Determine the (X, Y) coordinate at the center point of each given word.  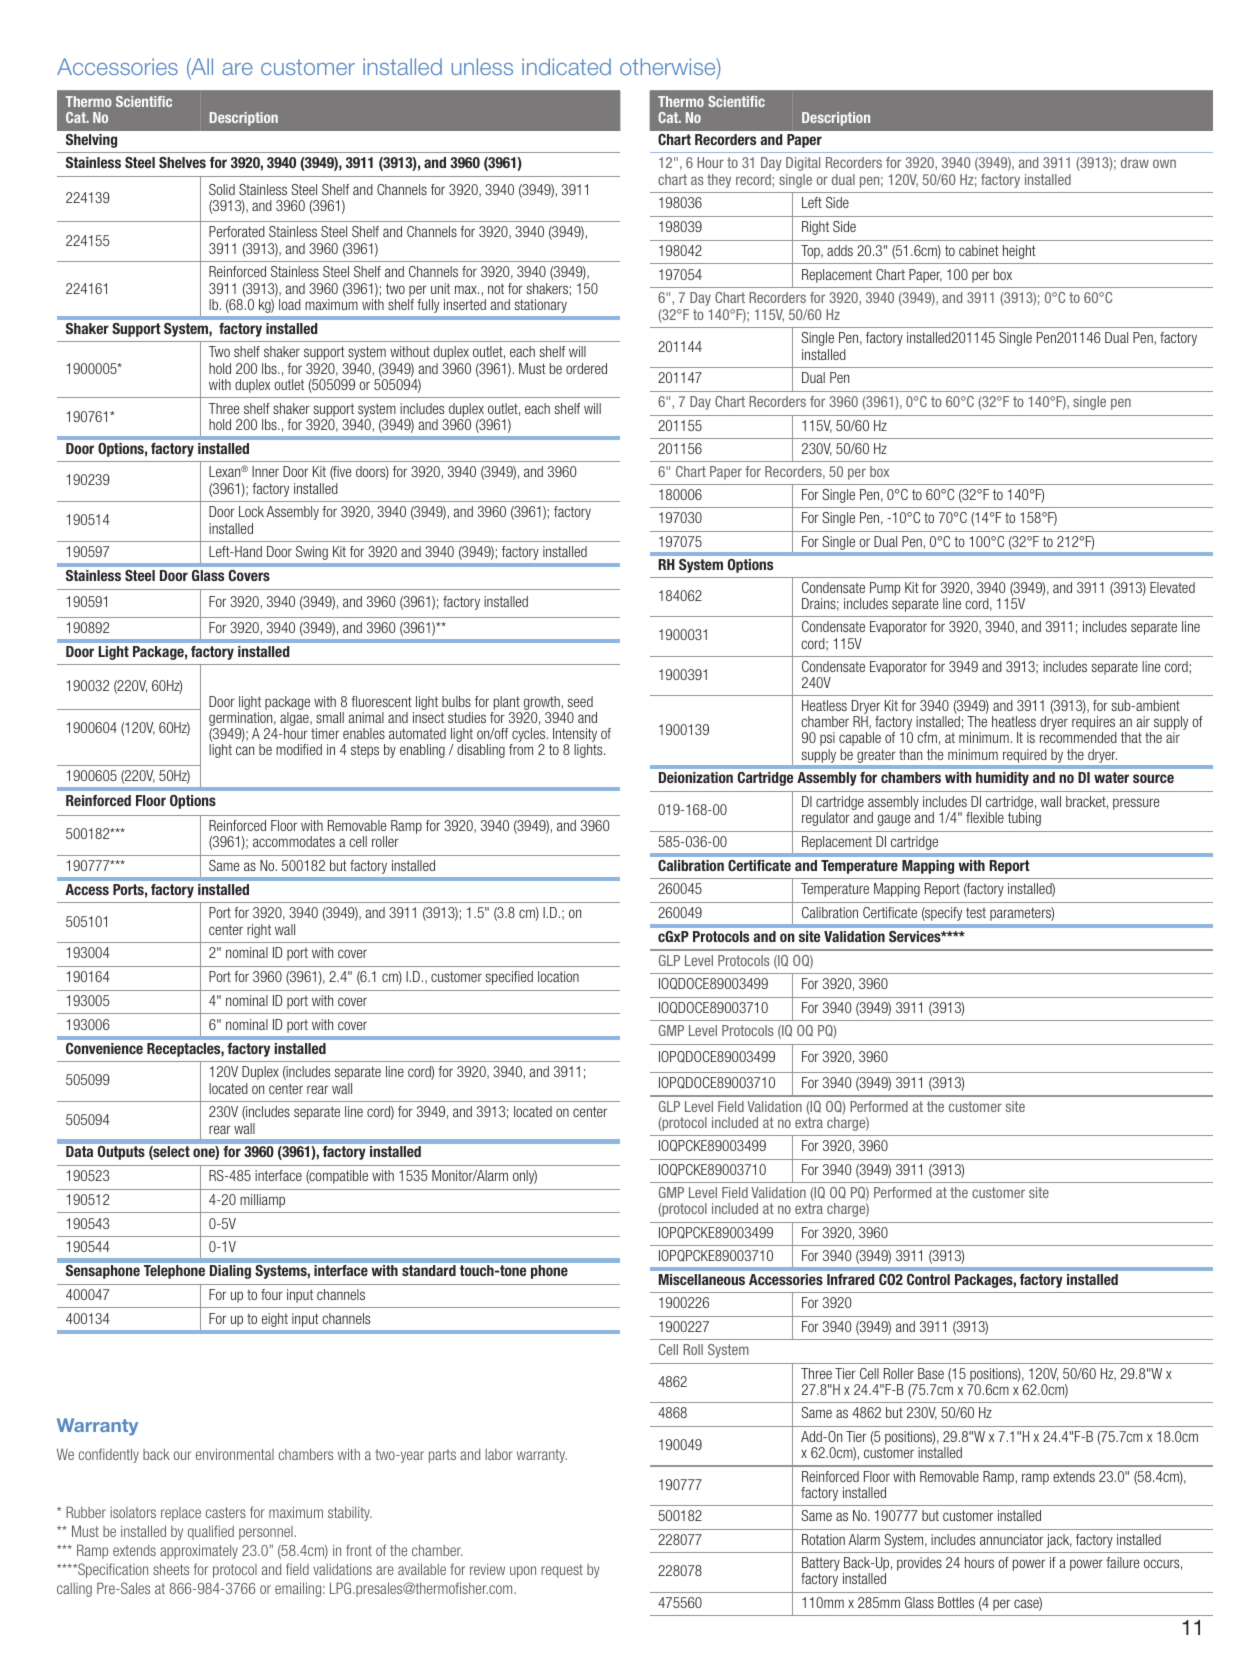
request (562, 1571)
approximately (199, 1551)
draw (1135, 162)
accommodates (294, 841)
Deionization (696, 777)
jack (1059, 1541)
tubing (1024, 819)
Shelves (182, 162)
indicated (566, 66)
